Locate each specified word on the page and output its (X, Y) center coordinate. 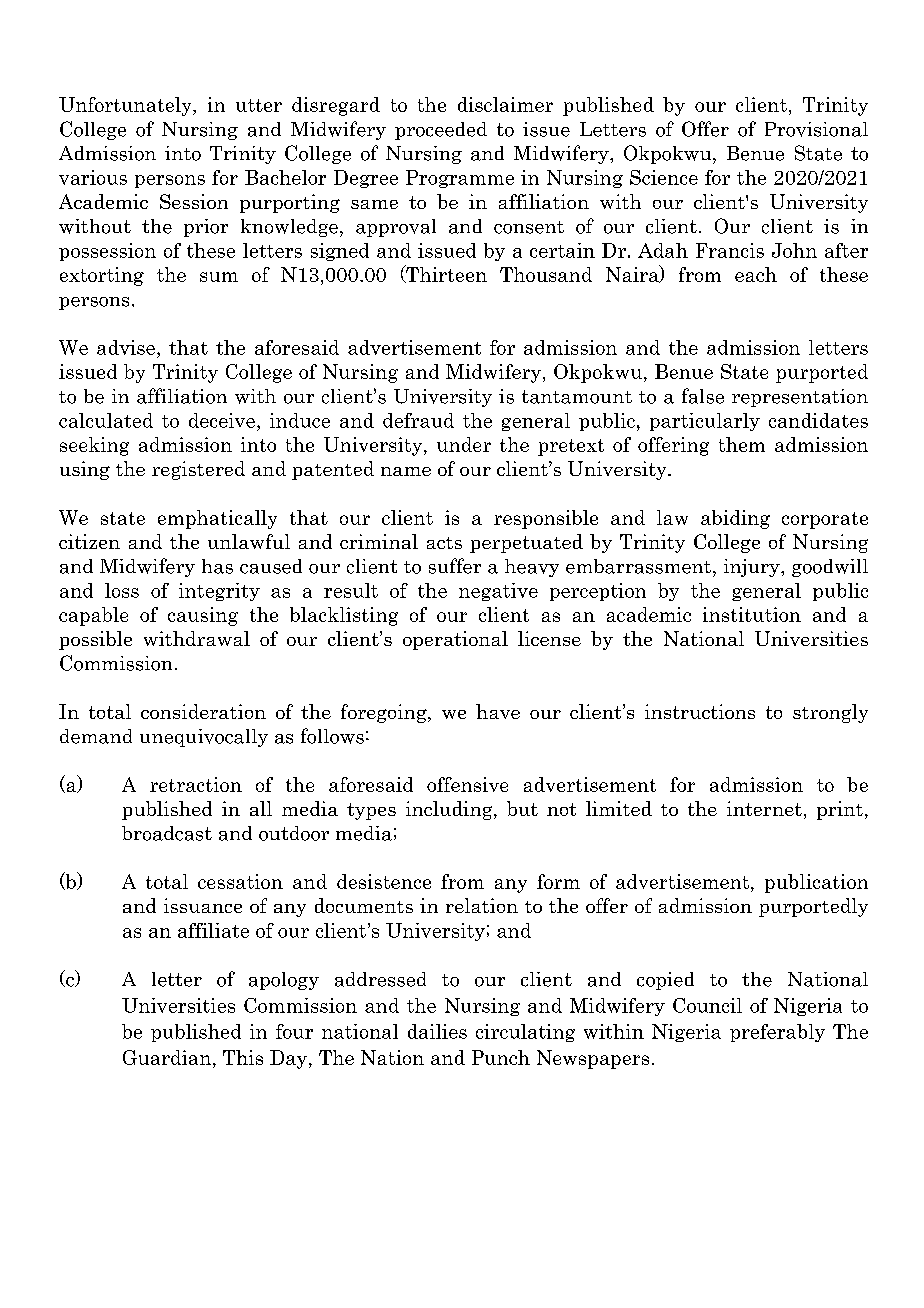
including (450, 810)
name (406, 471)
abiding (735, 519)
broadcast (167, 833)
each (756, 274)
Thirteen (445, 274)
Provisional (816, 129)
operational (455, 640)
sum (219, 277)
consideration (203, 711)
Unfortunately (126, 106)
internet (764, 808)
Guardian (167, 1057)
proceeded (441, 131)
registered (198, 470)
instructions (700, 711)
